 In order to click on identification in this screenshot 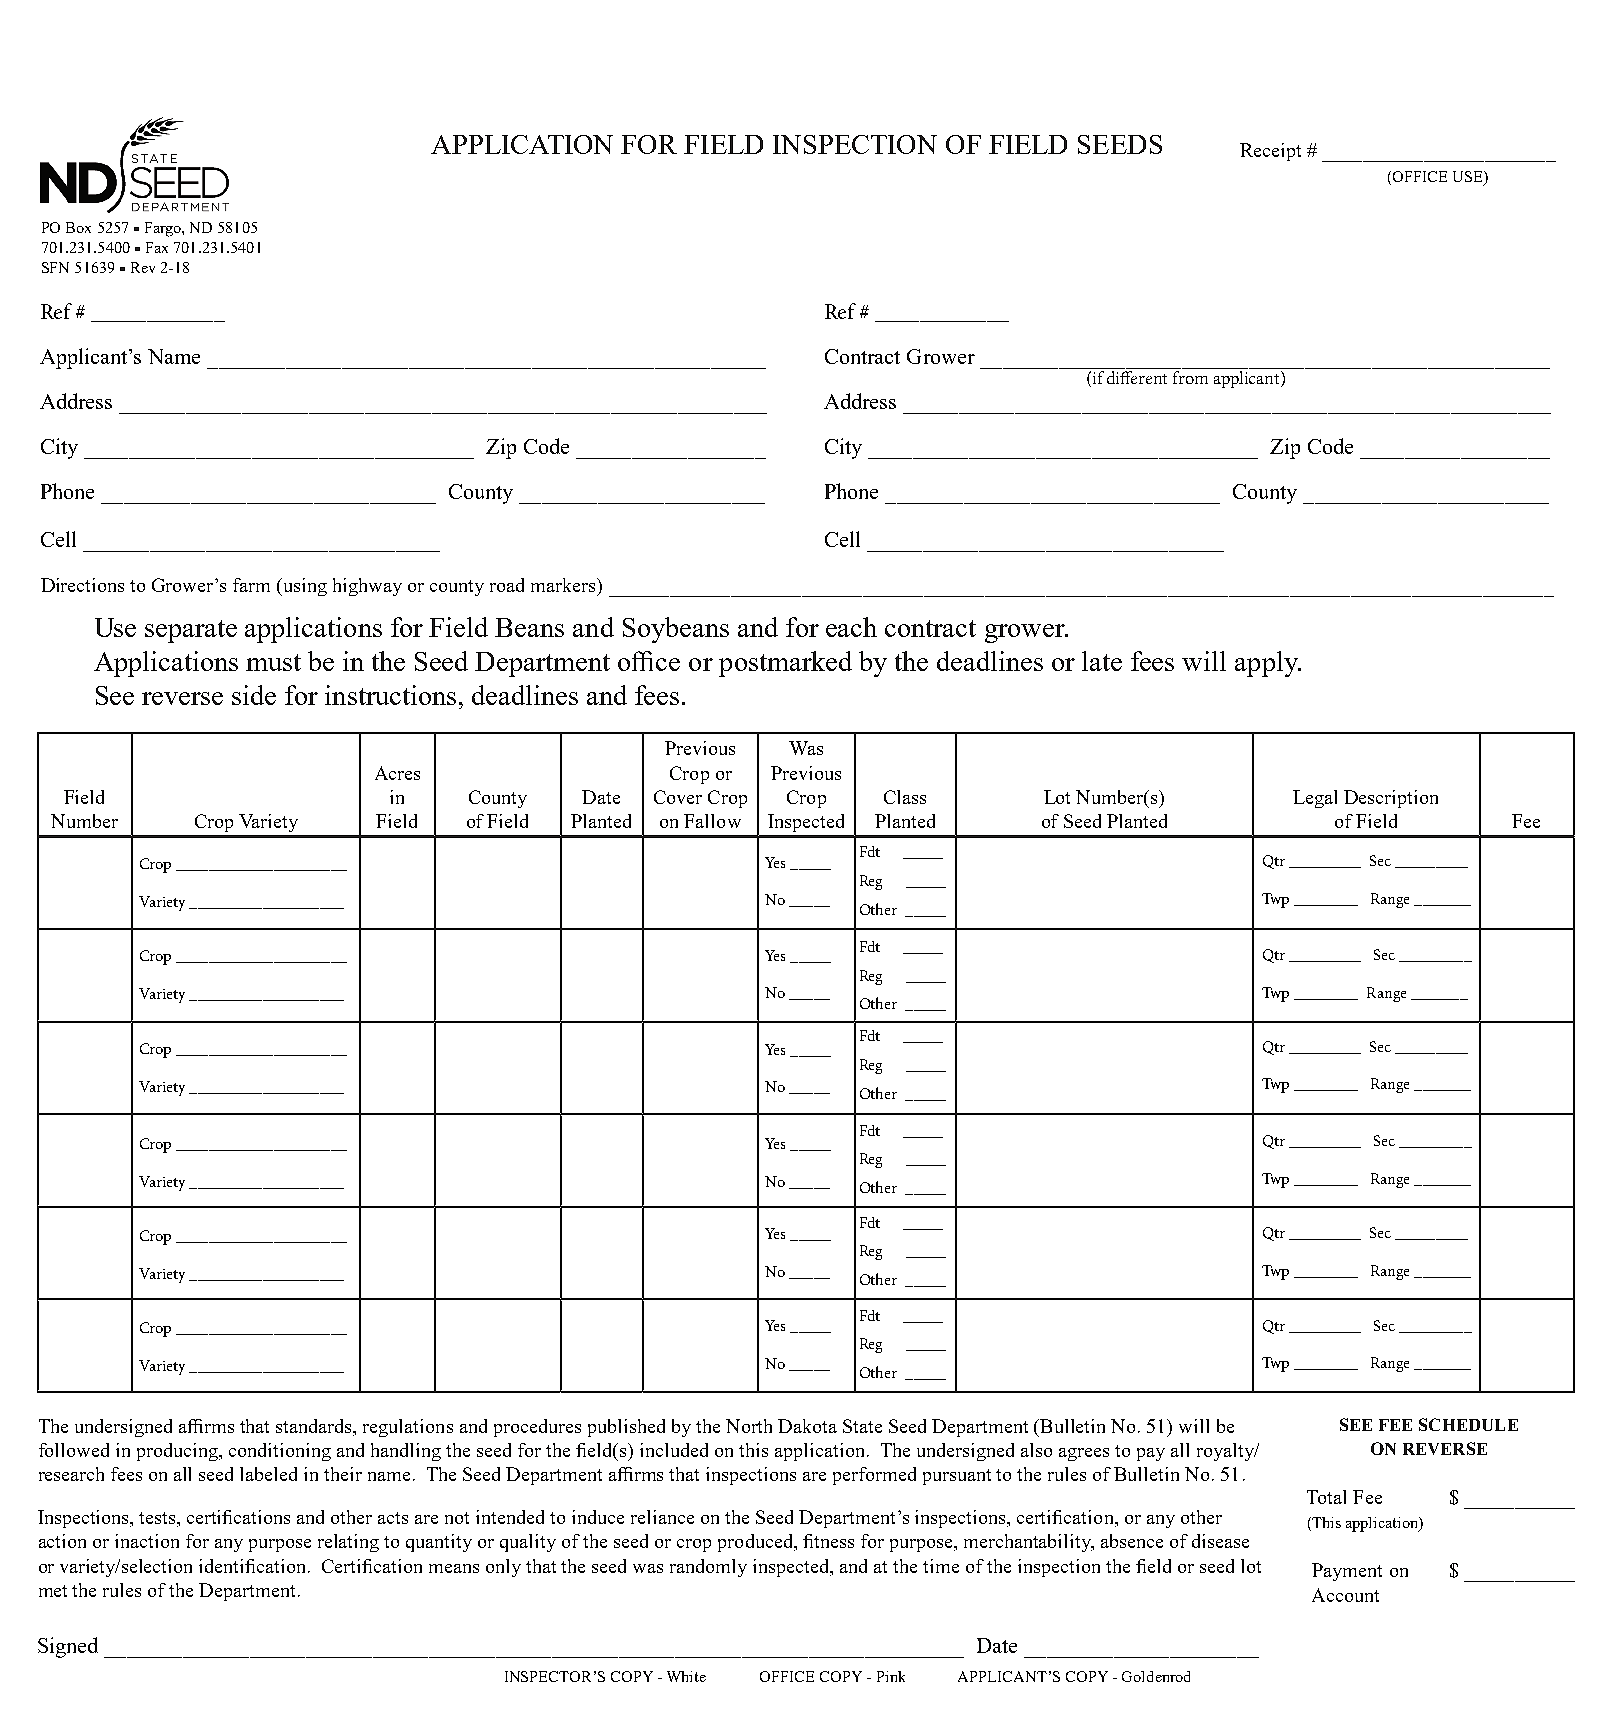, I will do `click(254, 1566)`.
